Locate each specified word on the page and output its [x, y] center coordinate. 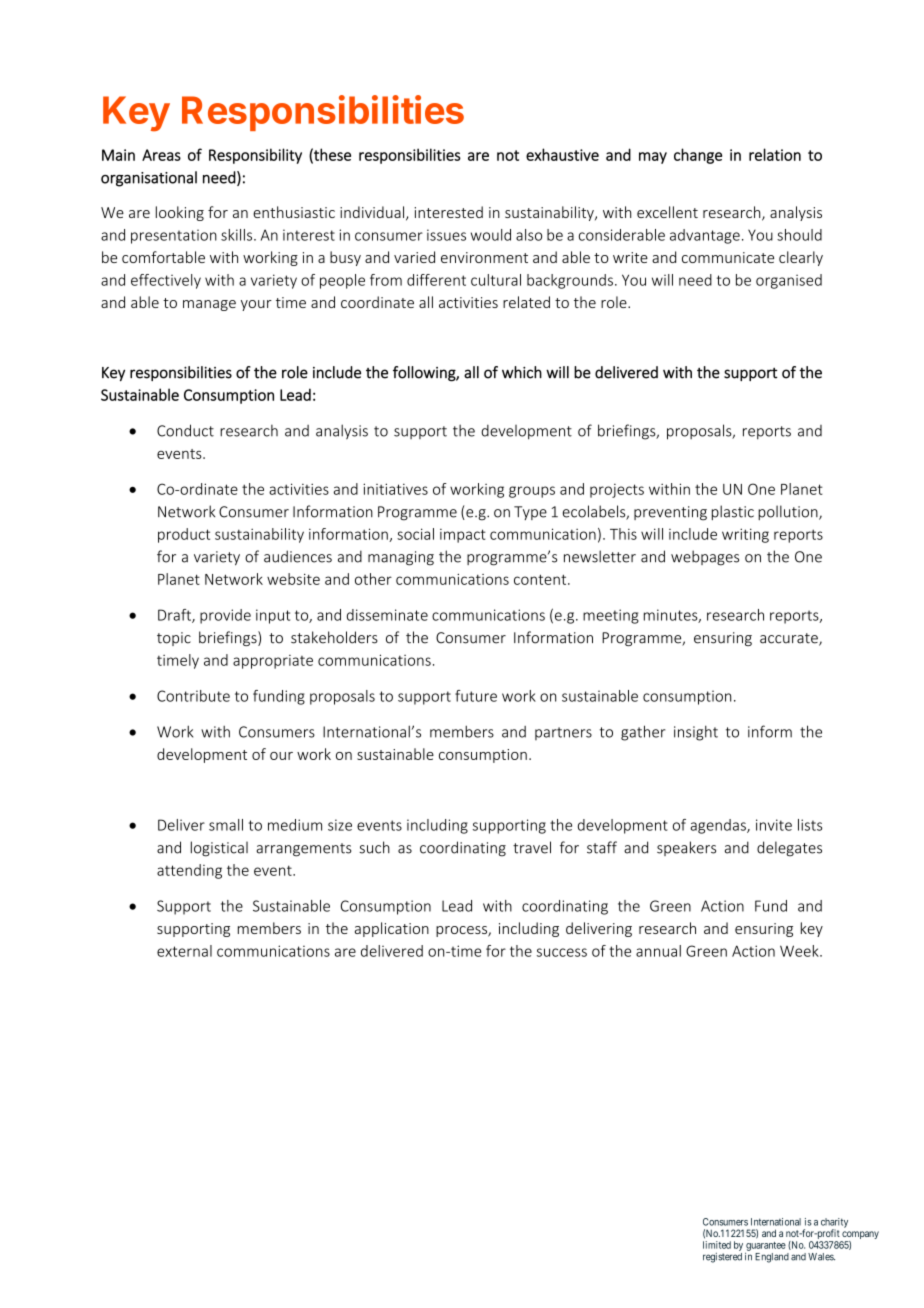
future [476, 696]
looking [180, 213]
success [562, 952]
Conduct [185, 430]
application [392, 929]
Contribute [193, 696]
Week [800, 951]
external [184, 951]
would [491, 235]
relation [775, 154]
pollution [789, 512]
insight [696, 733]
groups [532, 492]
